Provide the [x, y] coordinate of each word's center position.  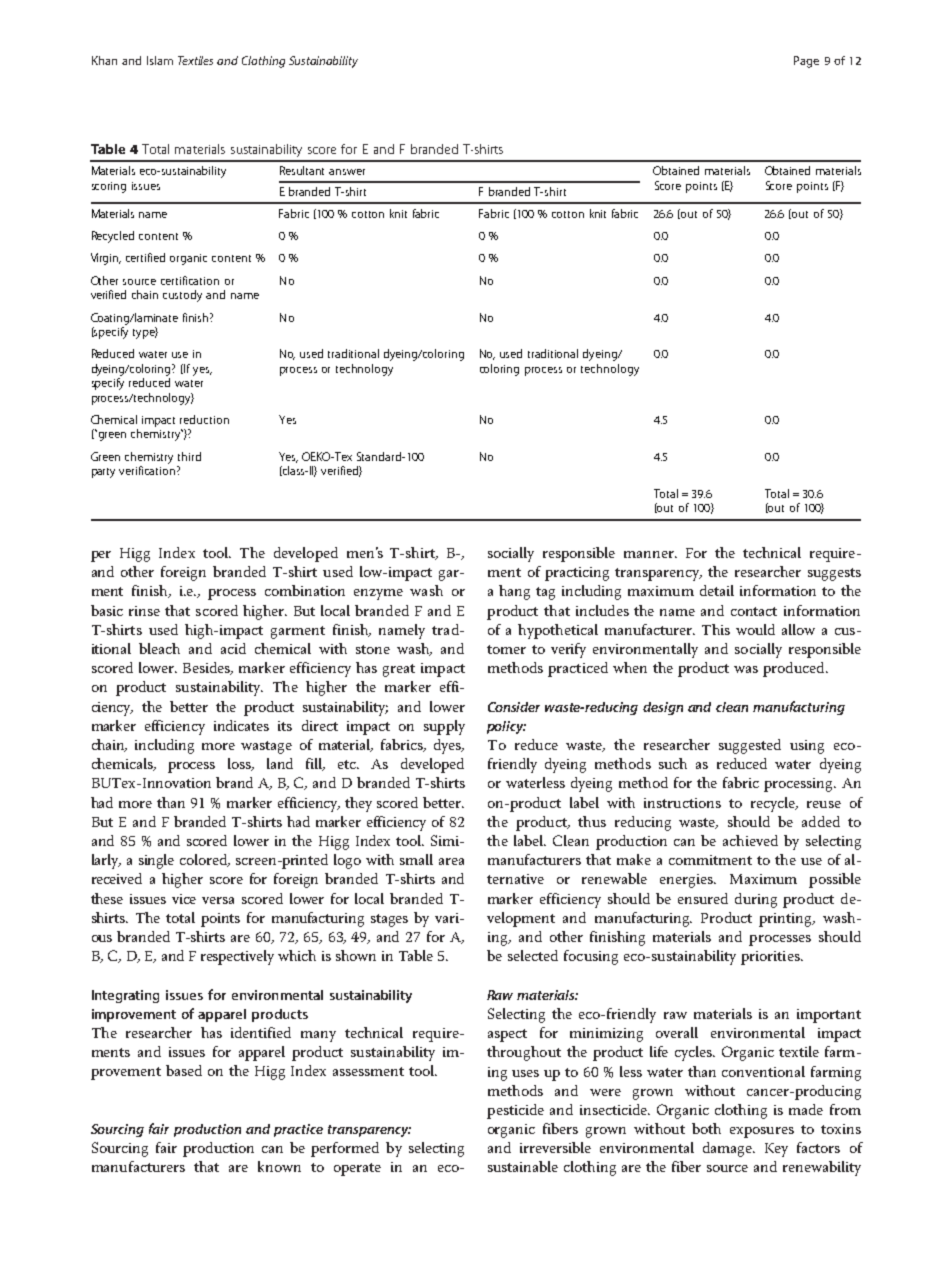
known [279, 1166]
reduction [204, 419]
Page [806, 62]
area [451, 861]
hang [514, 592]
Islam [160, 60]
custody [182, 296]
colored [205, 860]
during [756, 900]
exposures [762, 1132]
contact [754, 611]
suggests [834, 574]
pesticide [515, 1111]
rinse [144, 611]
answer [347, 172]
